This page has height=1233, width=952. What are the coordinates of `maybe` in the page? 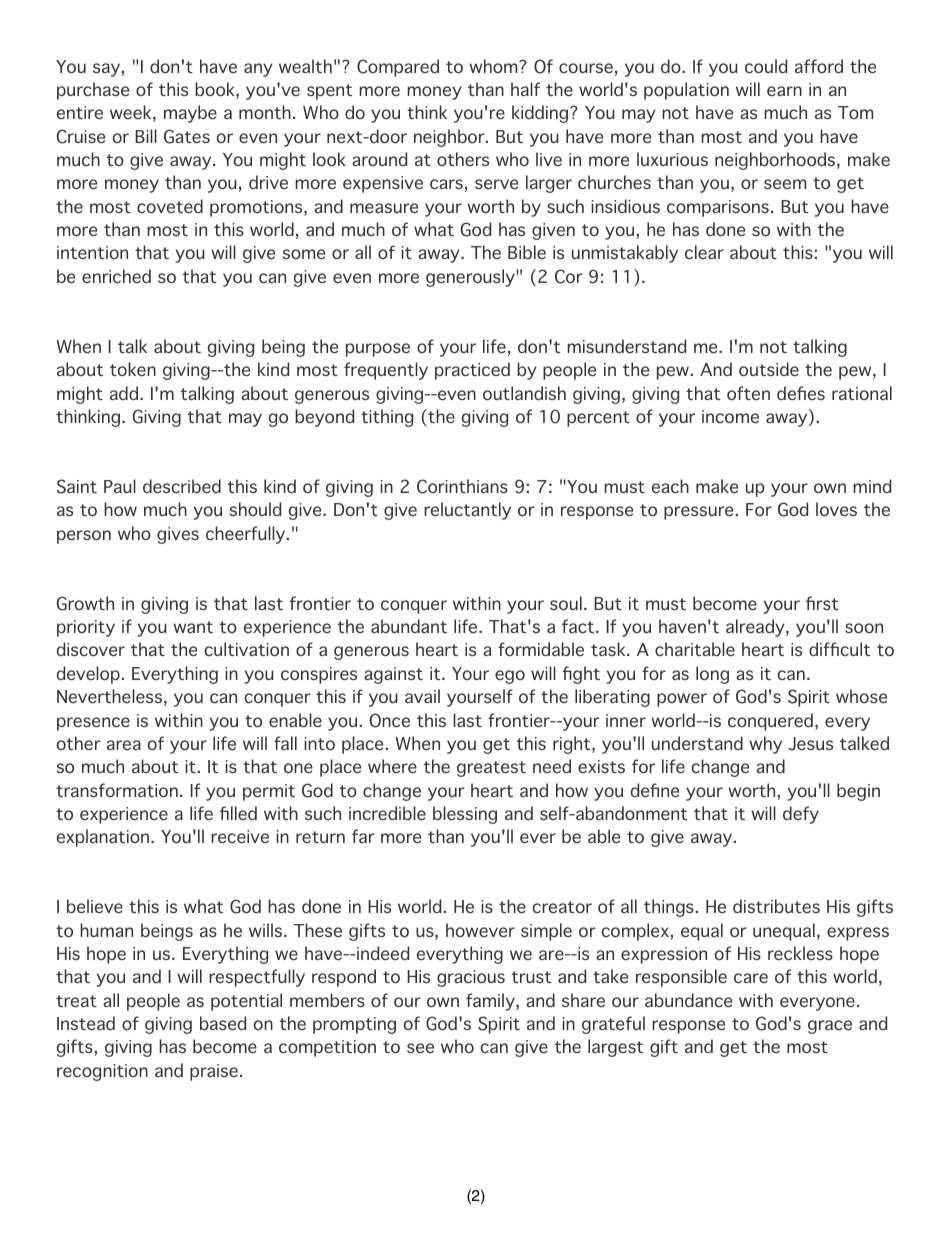 It's located at (190, 114).
